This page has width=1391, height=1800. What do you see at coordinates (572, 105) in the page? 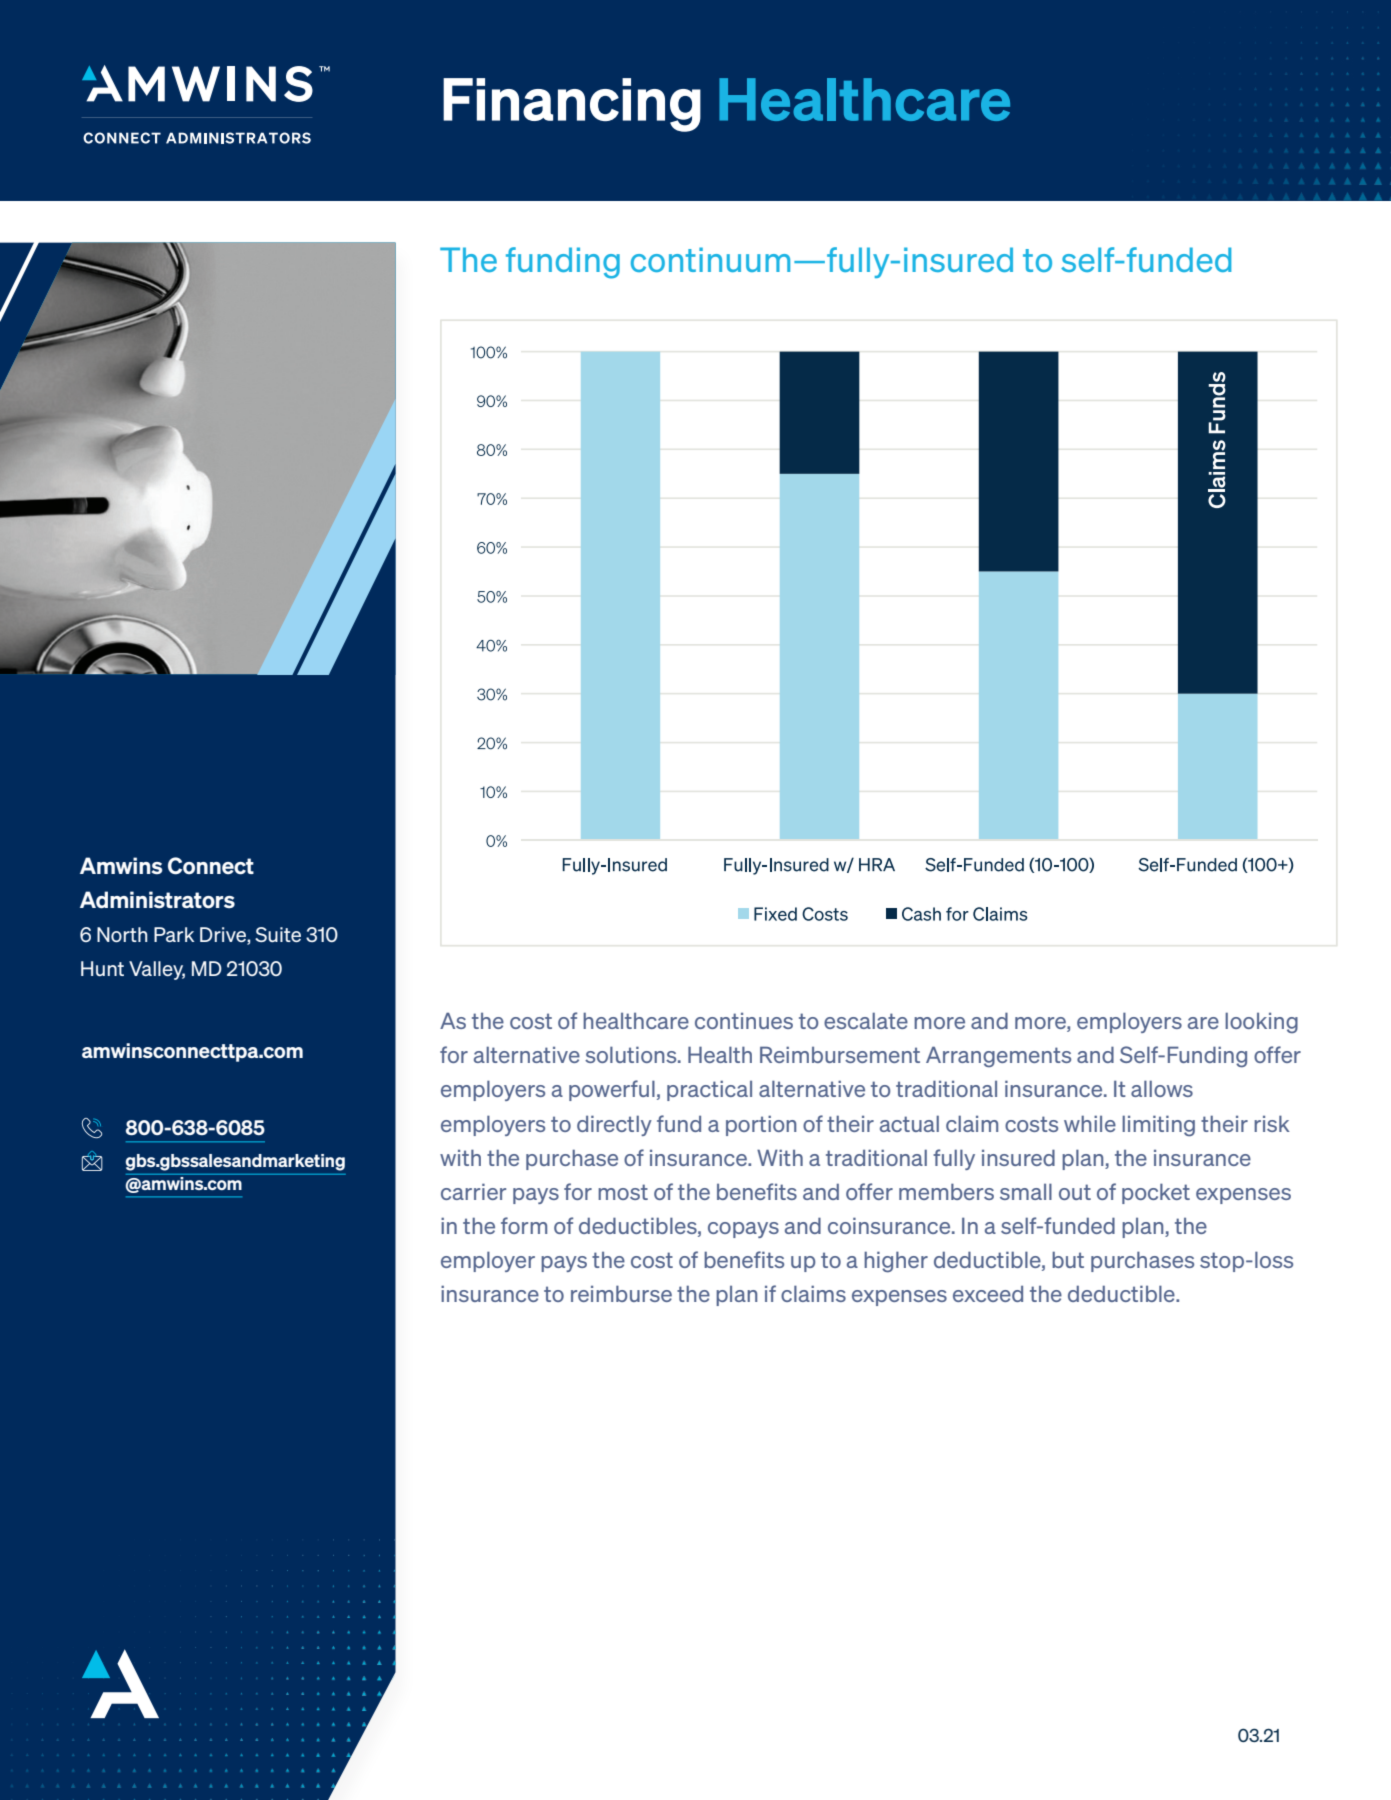
I see `Financing` at bounding box center [572, 105].
